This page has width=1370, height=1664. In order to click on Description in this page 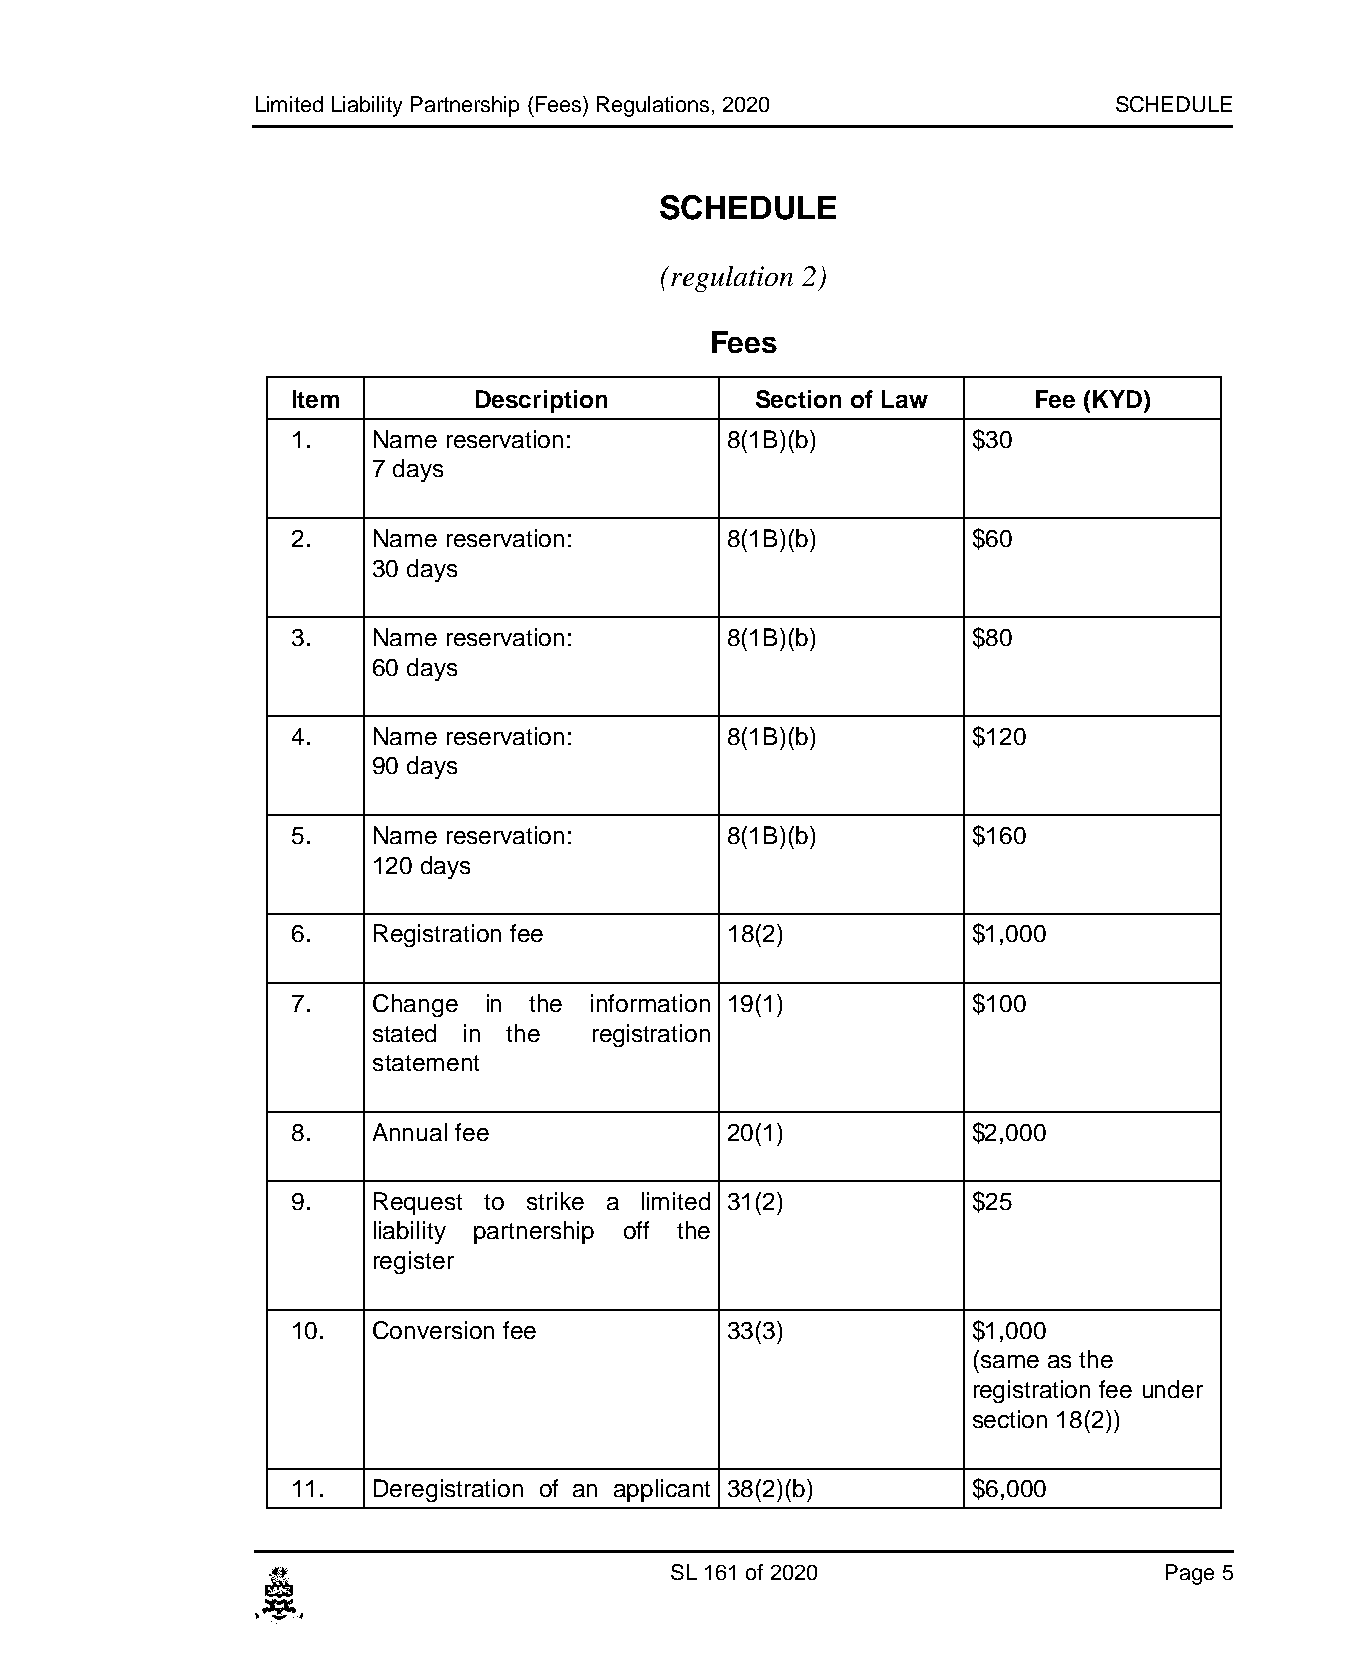, I will do `click(541, 401)`.
